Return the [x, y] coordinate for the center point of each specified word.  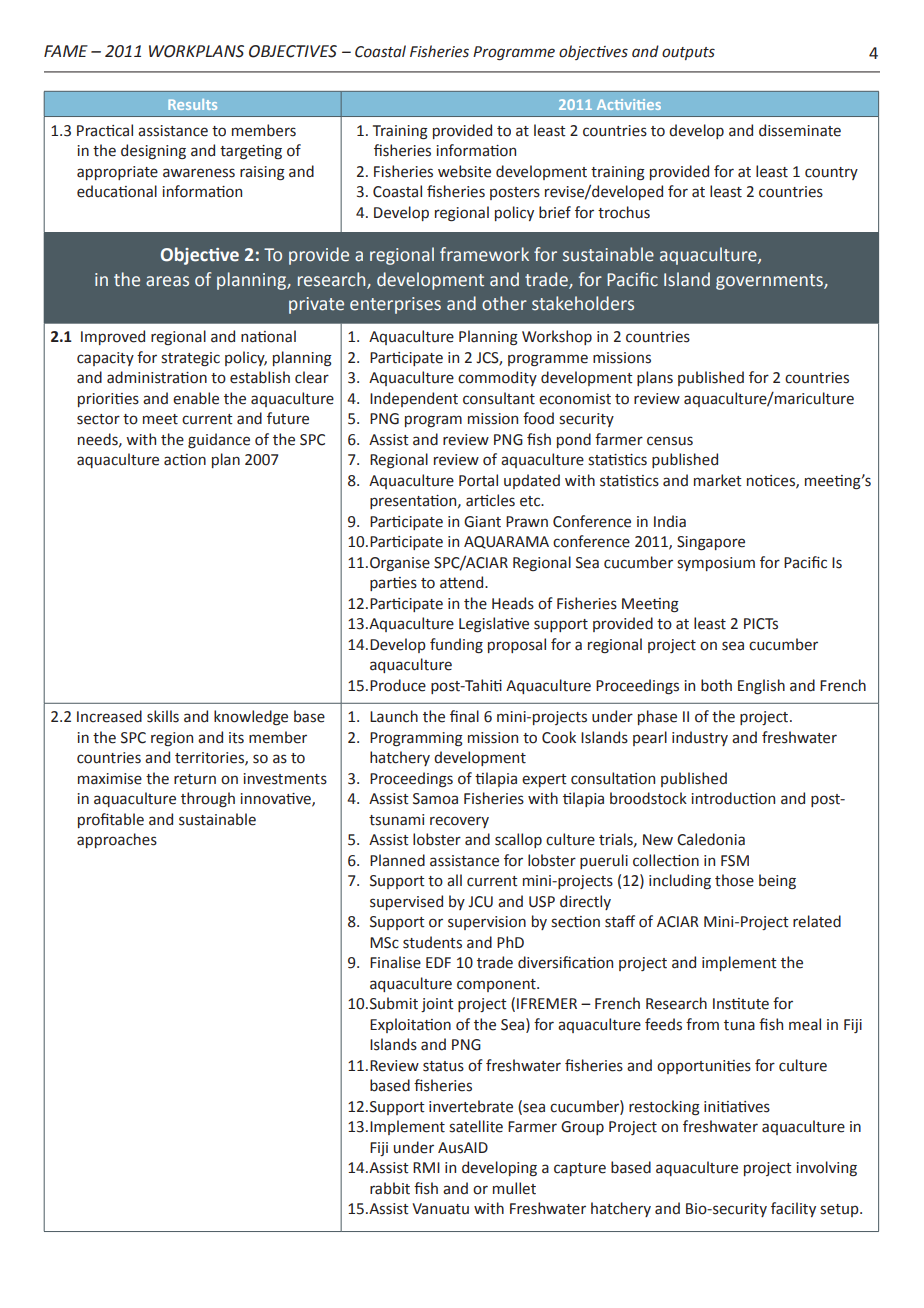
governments [770, 282]
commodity [497, 378]
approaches [117, 840]
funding [456, 645]
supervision [487, 923]
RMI [426, 1167]
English [761, 686]
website [464, 171]
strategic [190, 359]
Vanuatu [440, 1209]
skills [163, 716]
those [734, 880]
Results [192, 104]
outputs [688, 53]
